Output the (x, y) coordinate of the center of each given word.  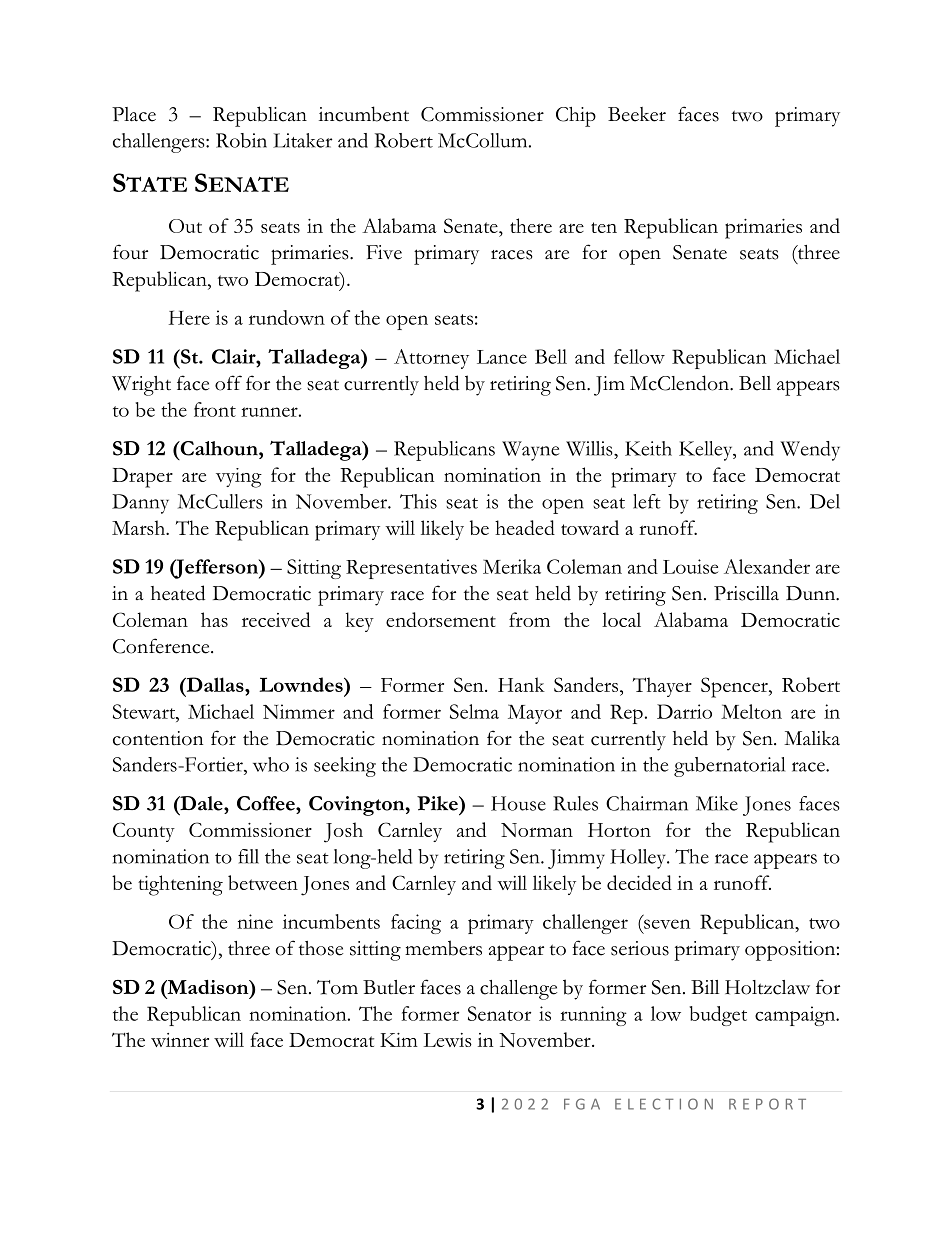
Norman (537, 830)
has (214, 619)
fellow (639, 356)
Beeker (637, 114)
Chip (576, 117)
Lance (502, 357)
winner (180, 1040)
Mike (717, 803)
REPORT (767, 1104)
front (215, 409)
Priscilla (746, 593)
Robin (241, 140)
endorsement (441, 619)
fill (248, 856)
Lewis (447, 1040)
